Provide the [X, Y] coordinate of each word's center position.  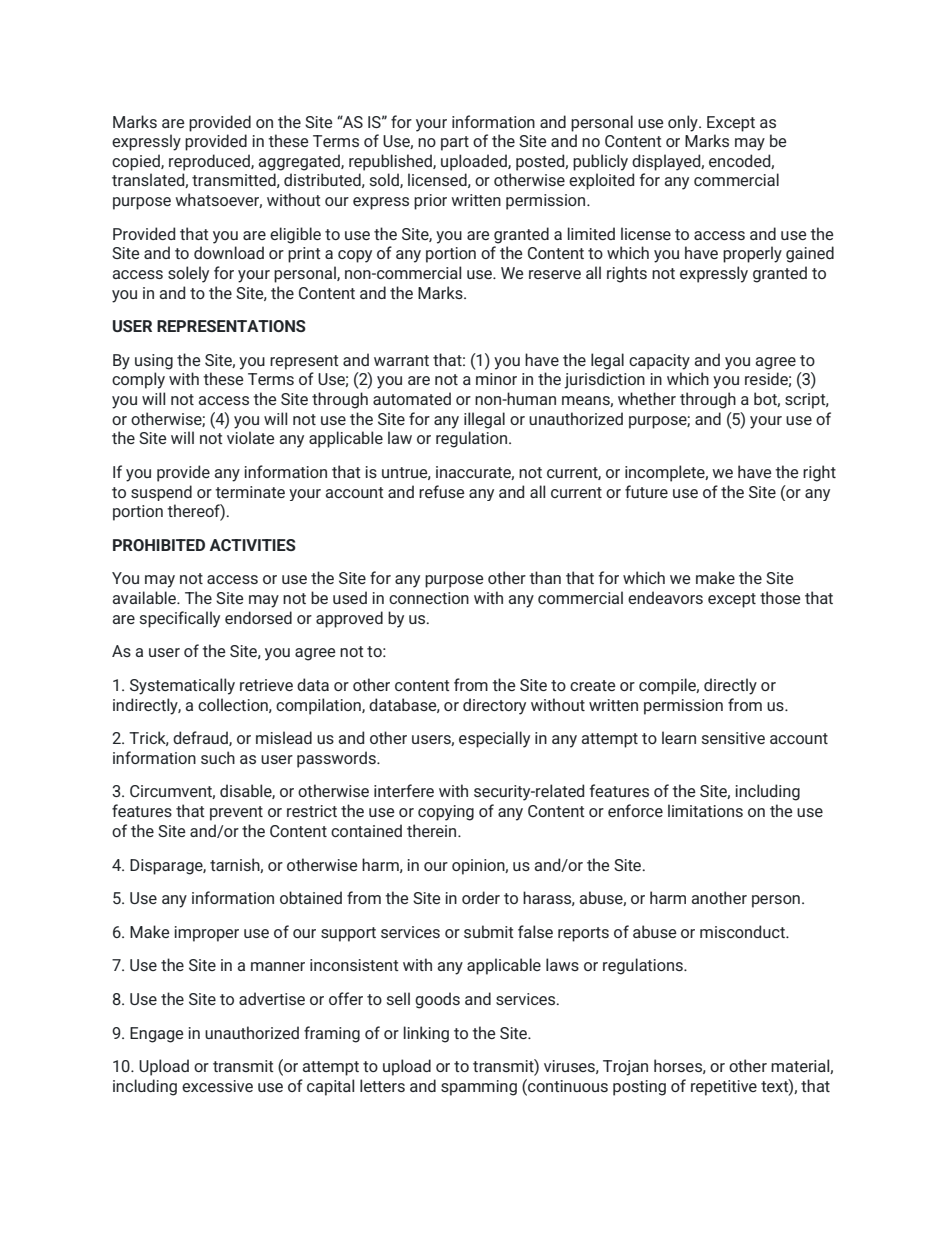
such [218, 757]
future [646, 491]
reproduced [210, 162]
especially [494, 739]
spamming [479, 1088]
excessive [217, 1086]
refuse [441, 491]
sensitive [733, 738]
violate [250, 437]
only [684, 123]
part [455, 143]
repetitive [724, 1088]
